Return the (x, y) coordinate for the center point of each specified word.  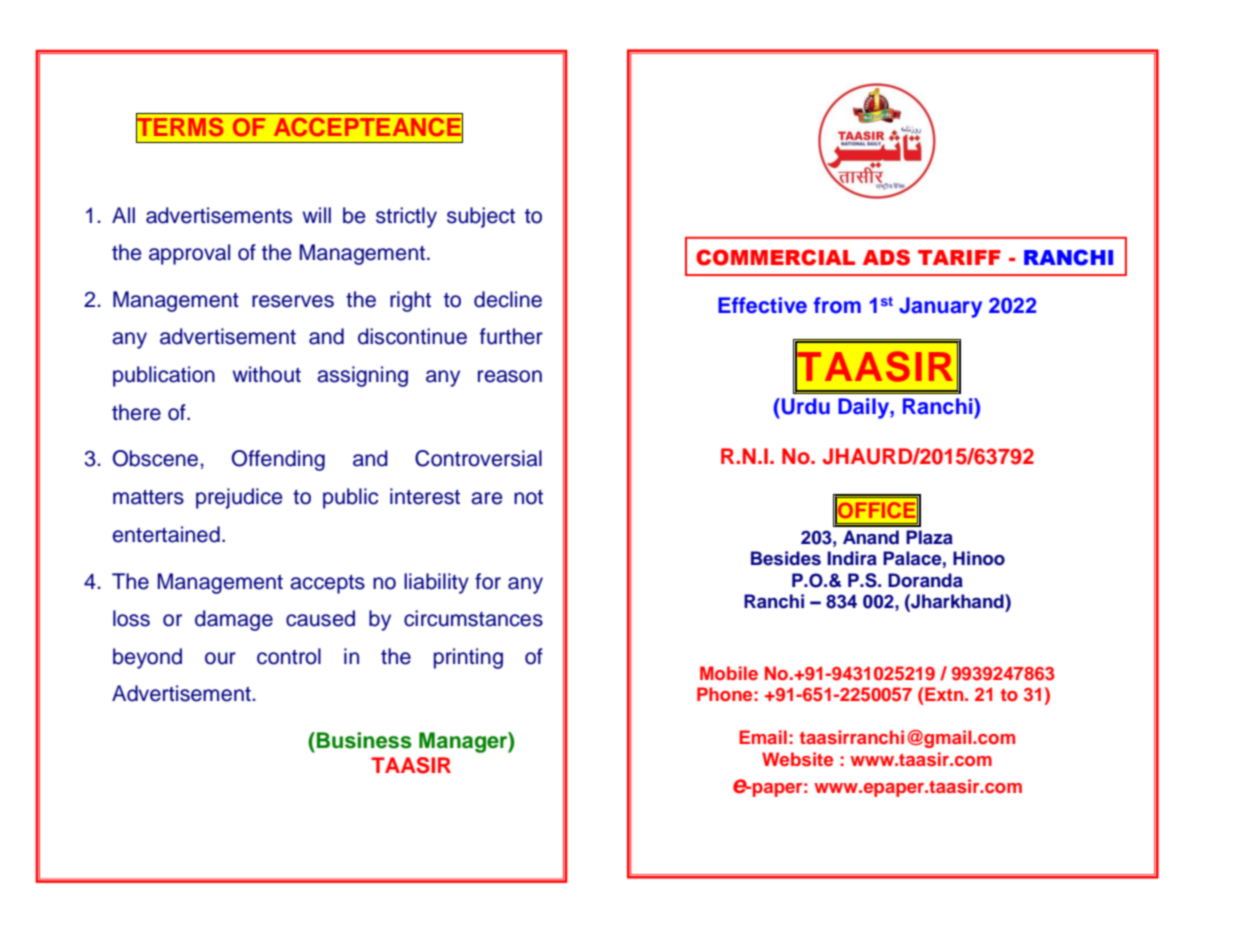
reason (510, 376)
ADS (886, 257)
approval (189, 254)
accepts (327, 584)
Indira (852, 558)
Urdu (804, 406)
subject (481, 217)
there (136, 412)
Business (364, 740)
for (488, 581)
